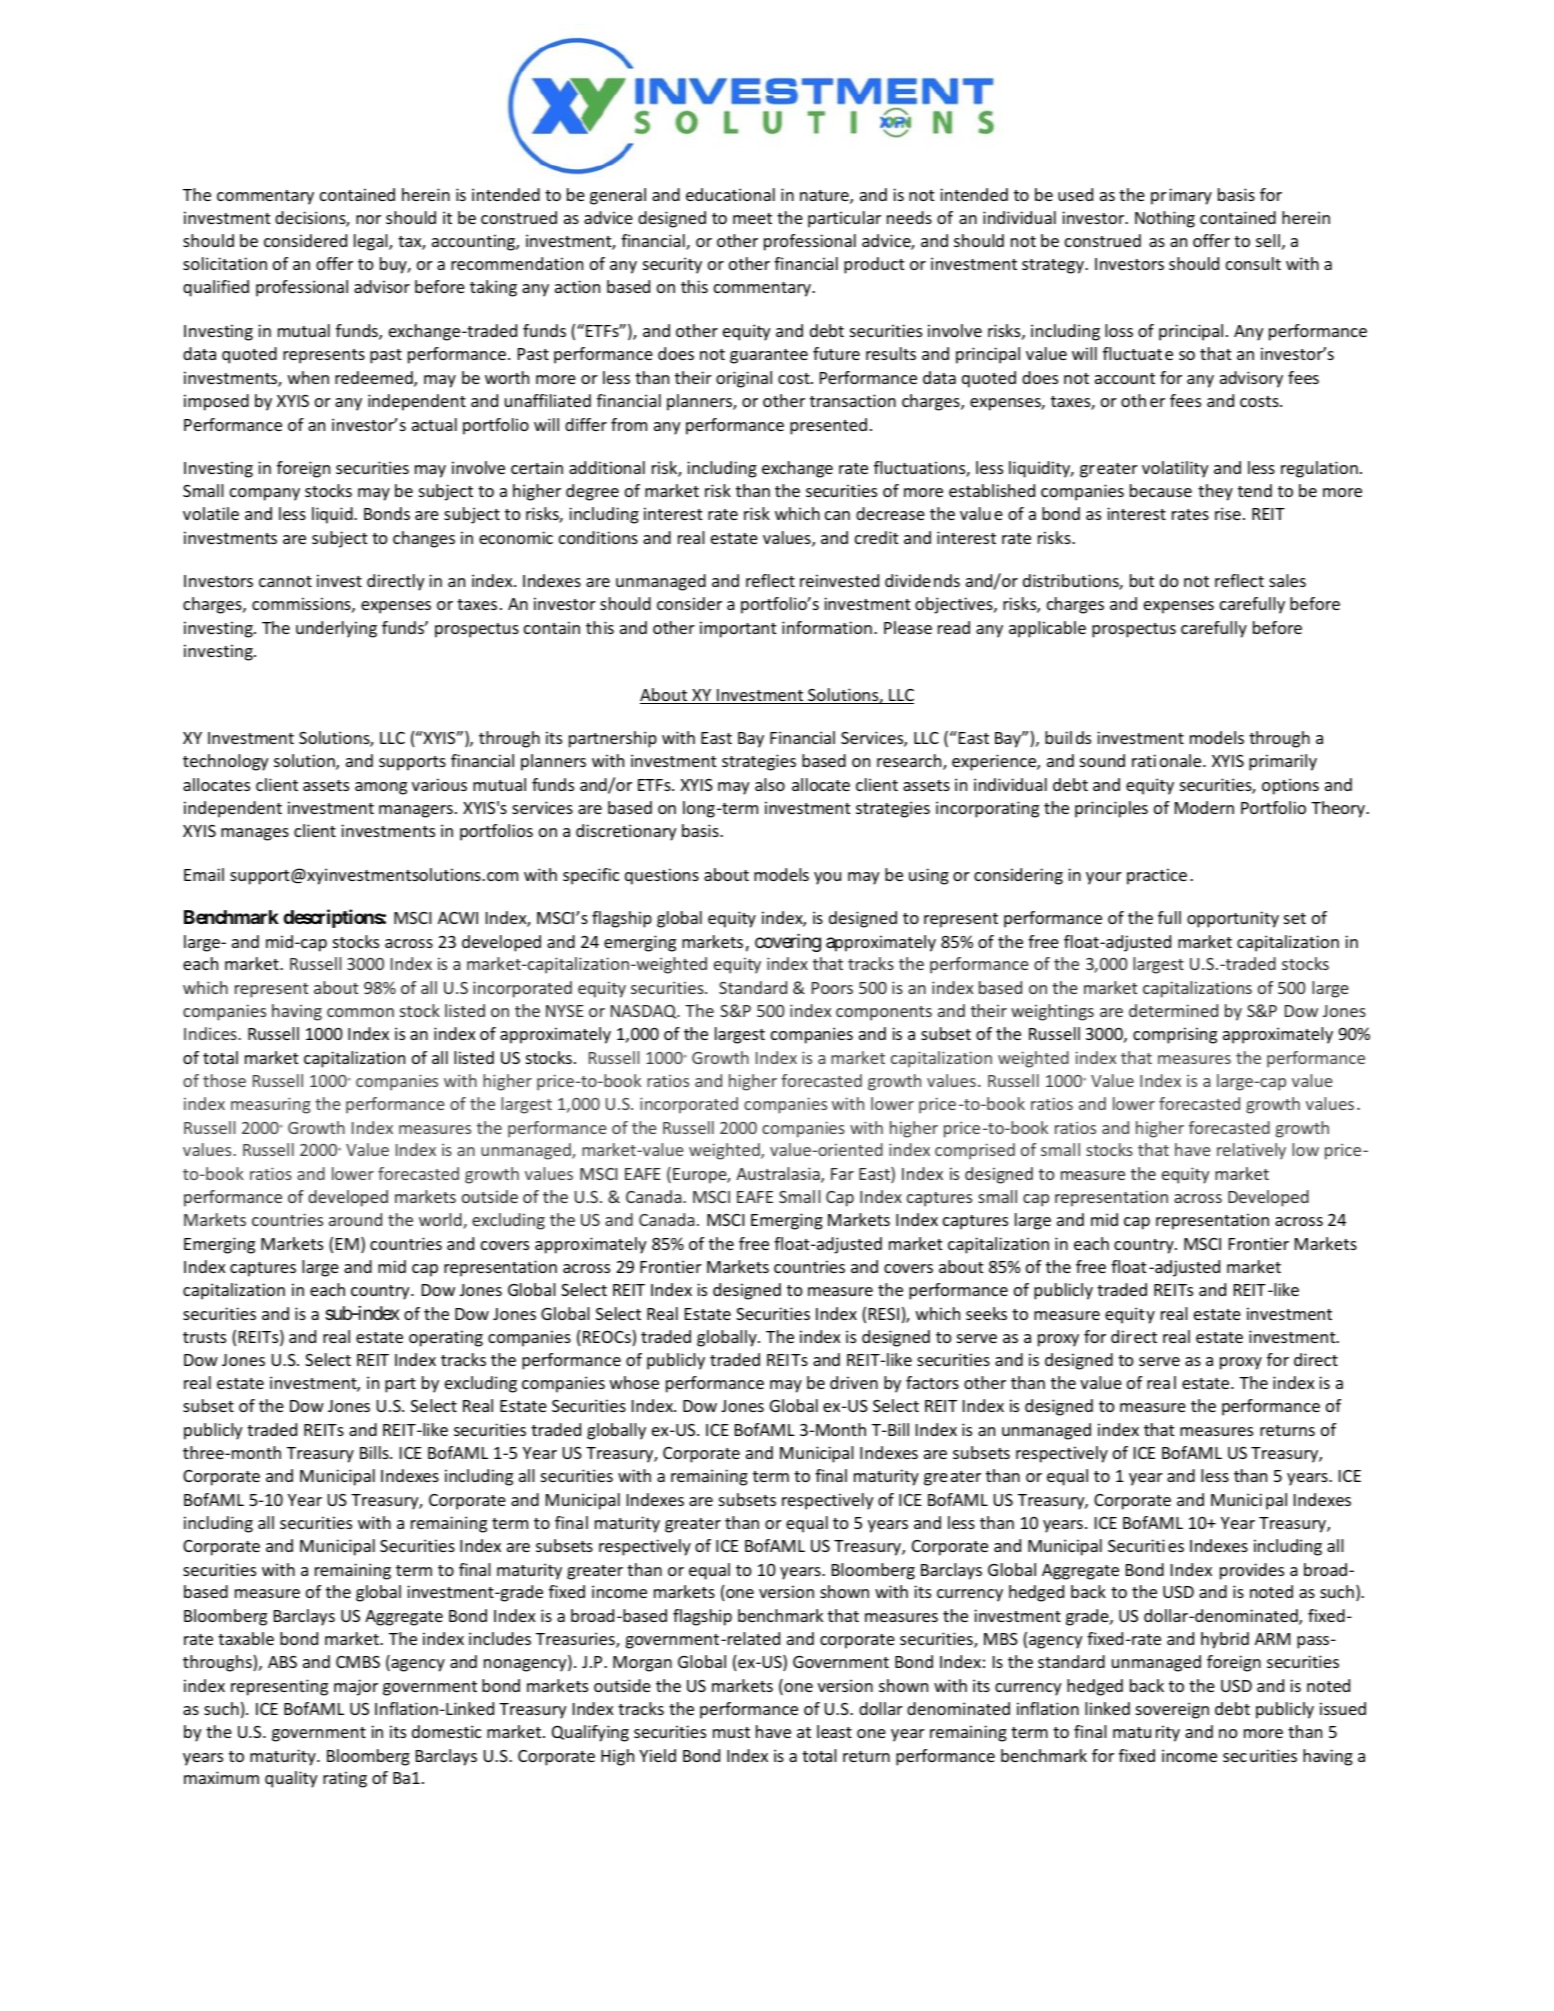 The width and height of the document is (1554, 2011). Describe the element at coordinates (1165, 219) in the document. I see `Nothing` at that location.
